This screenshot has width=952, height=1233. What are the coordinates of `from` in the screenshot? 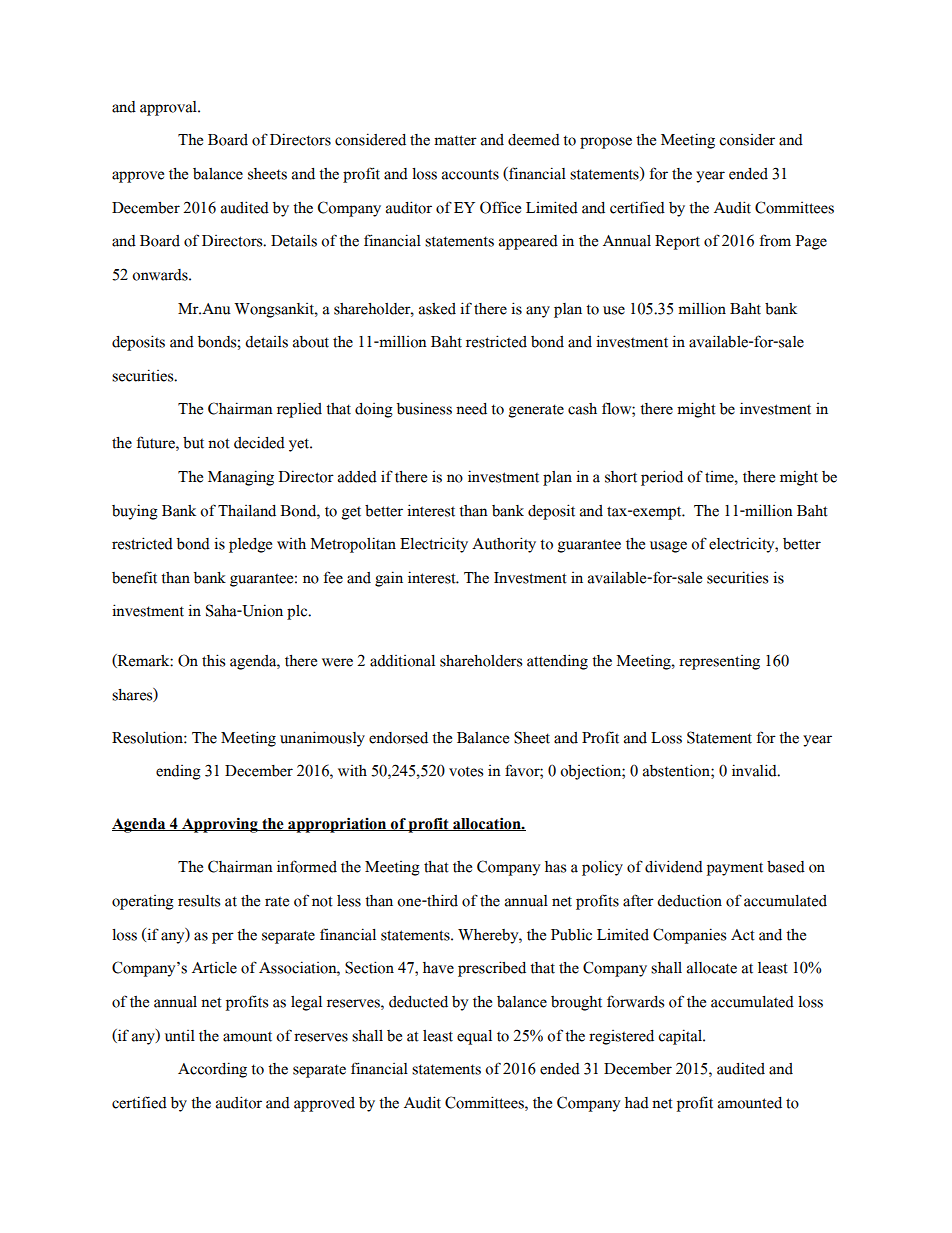 It's located at (775, 240).
